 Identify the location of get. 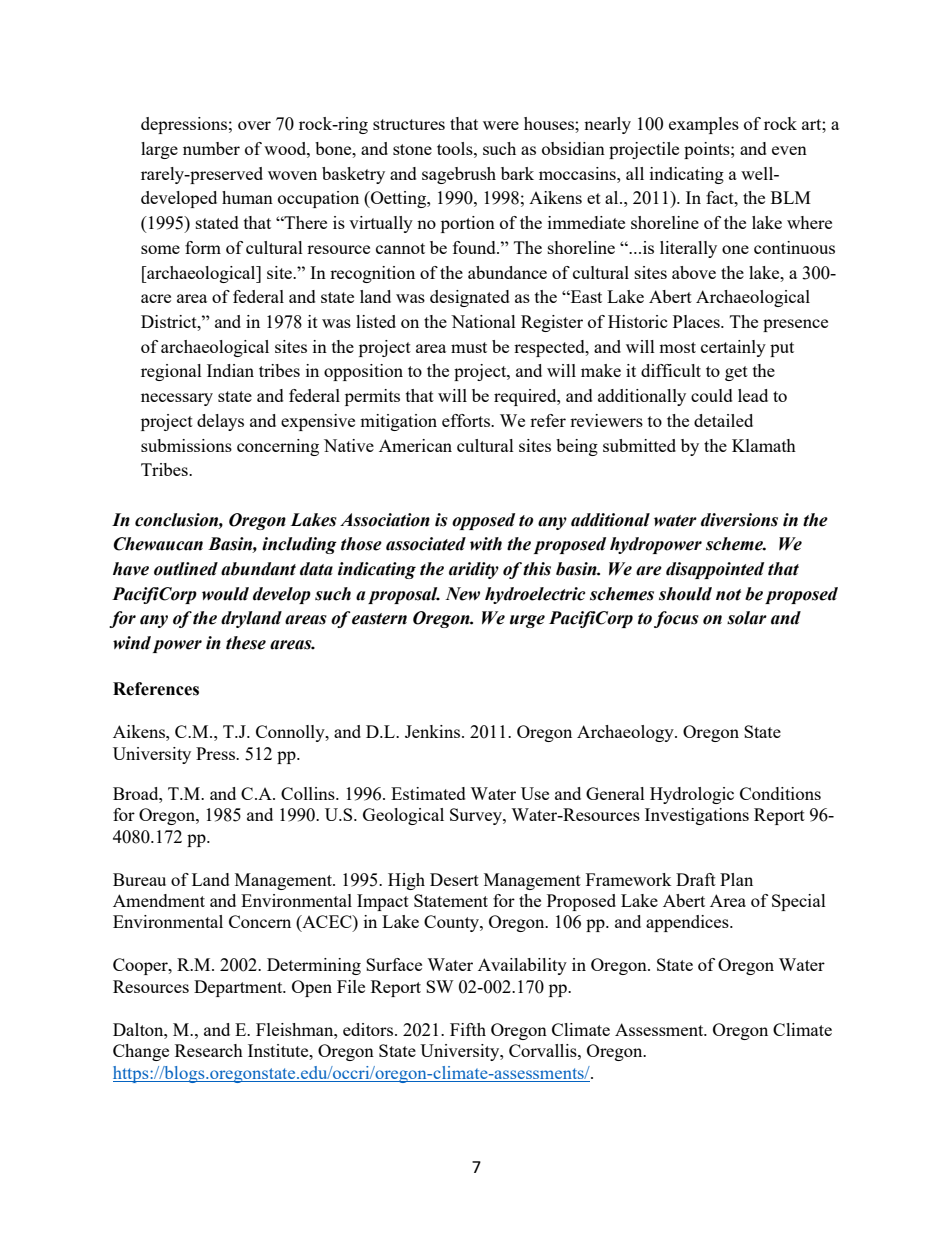
(736, 373).
